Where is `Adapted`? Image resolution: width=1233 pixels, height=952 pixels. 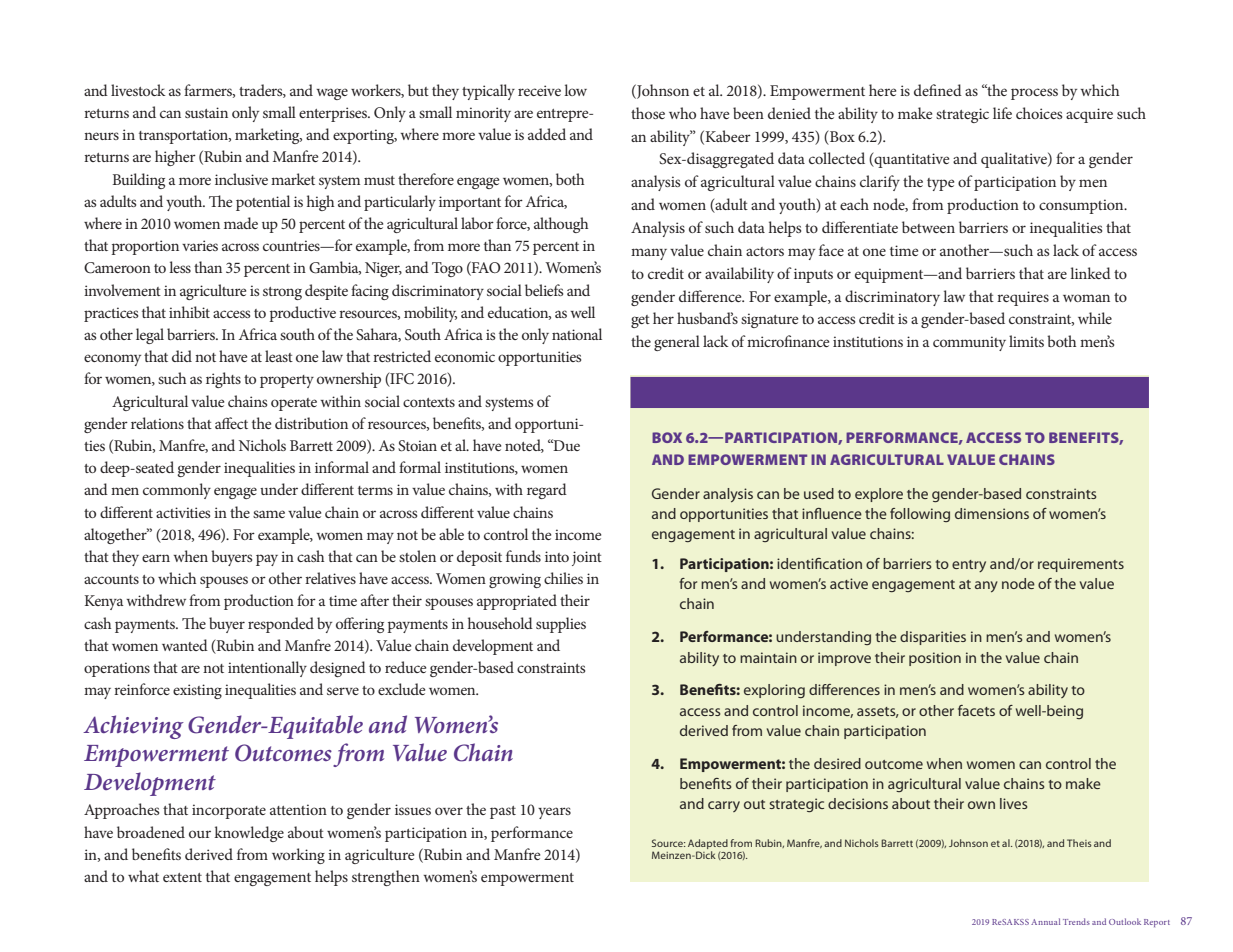
Adapted is located at coordinates (708, 845).
